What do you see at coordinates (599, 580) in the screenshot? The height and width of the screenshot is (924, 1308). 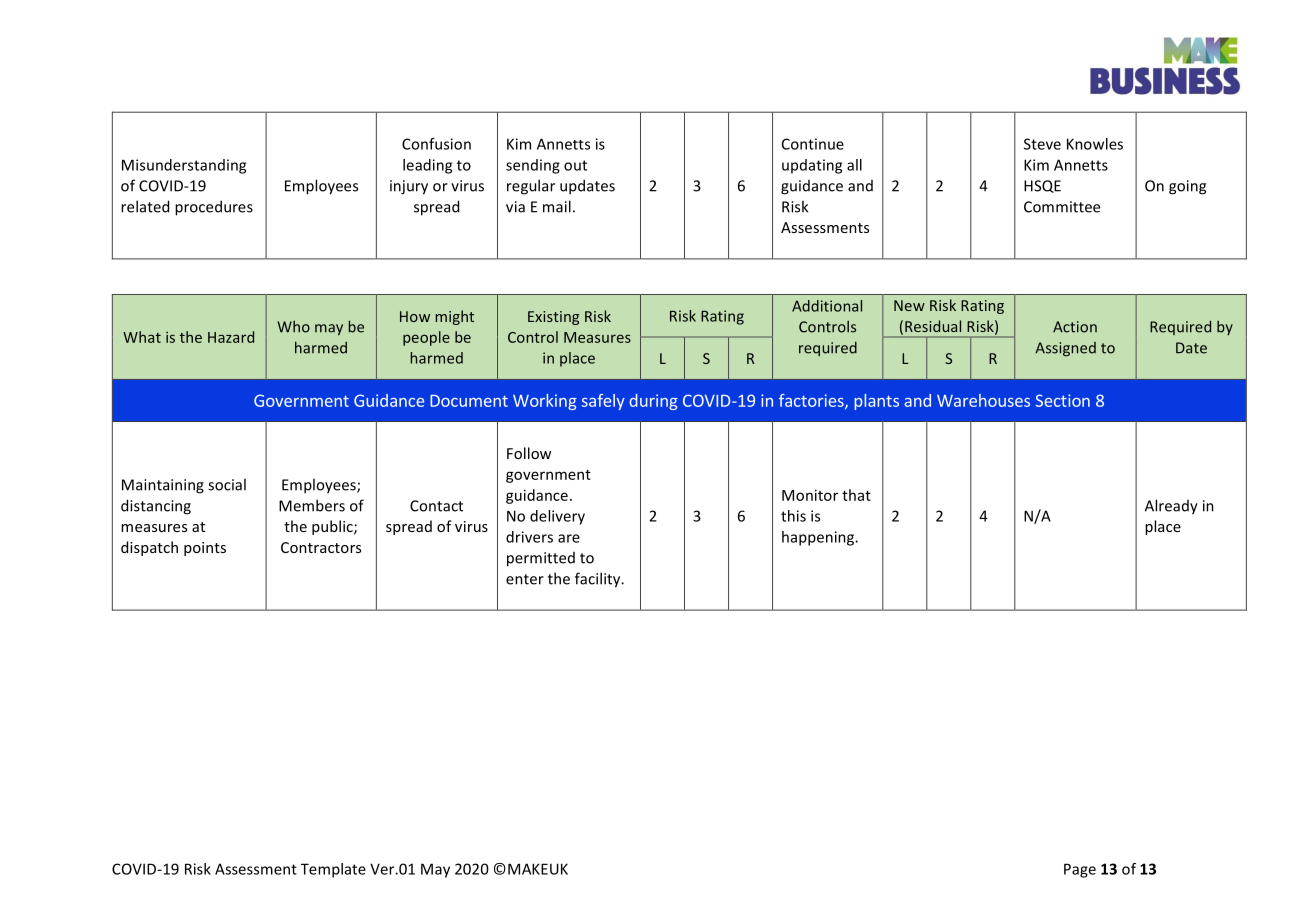 I see `facility` at bounding box center [599, 580].
